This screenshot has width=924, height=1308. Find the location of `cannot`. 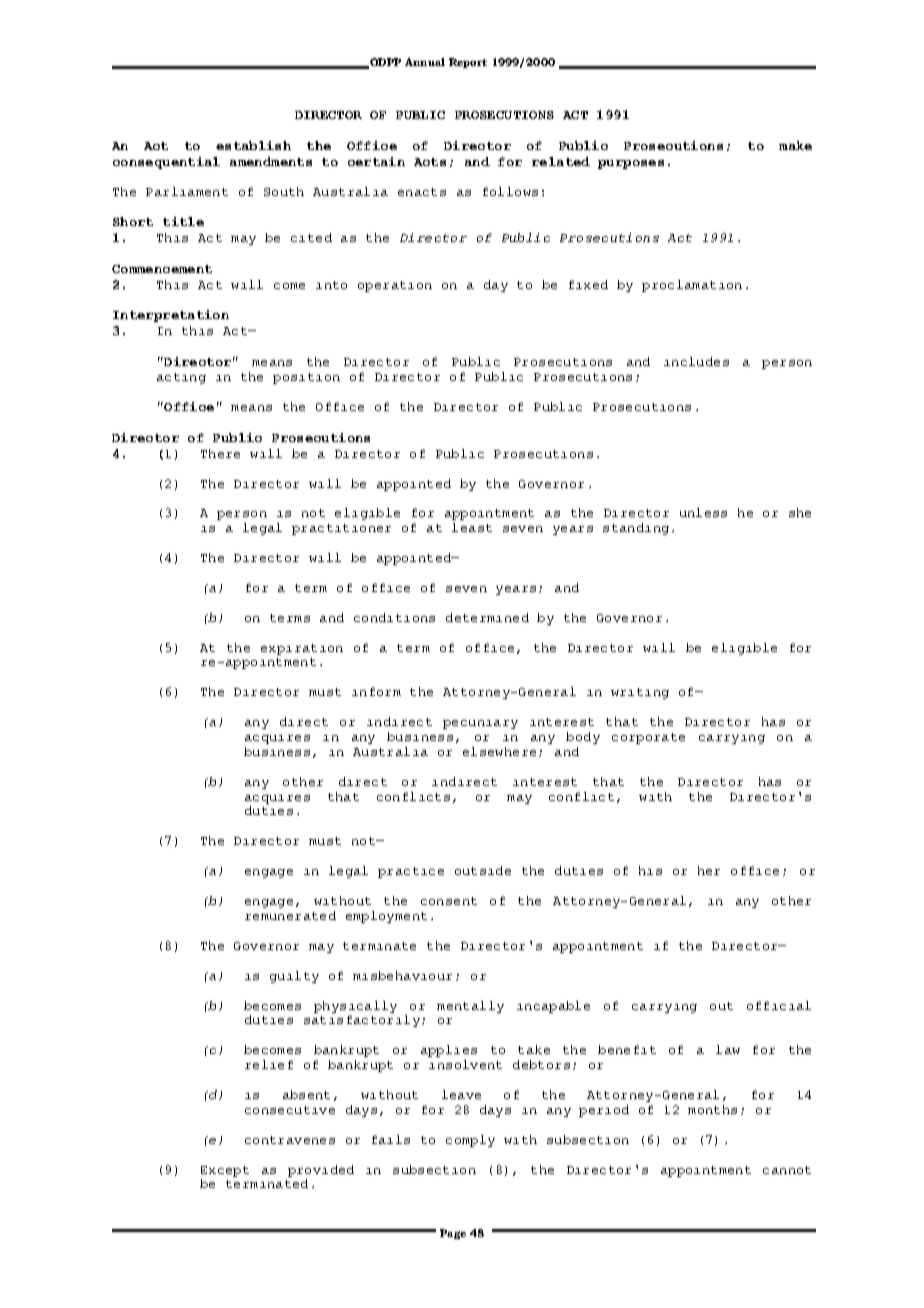

cannot is located at coordinates (787, 1170).
